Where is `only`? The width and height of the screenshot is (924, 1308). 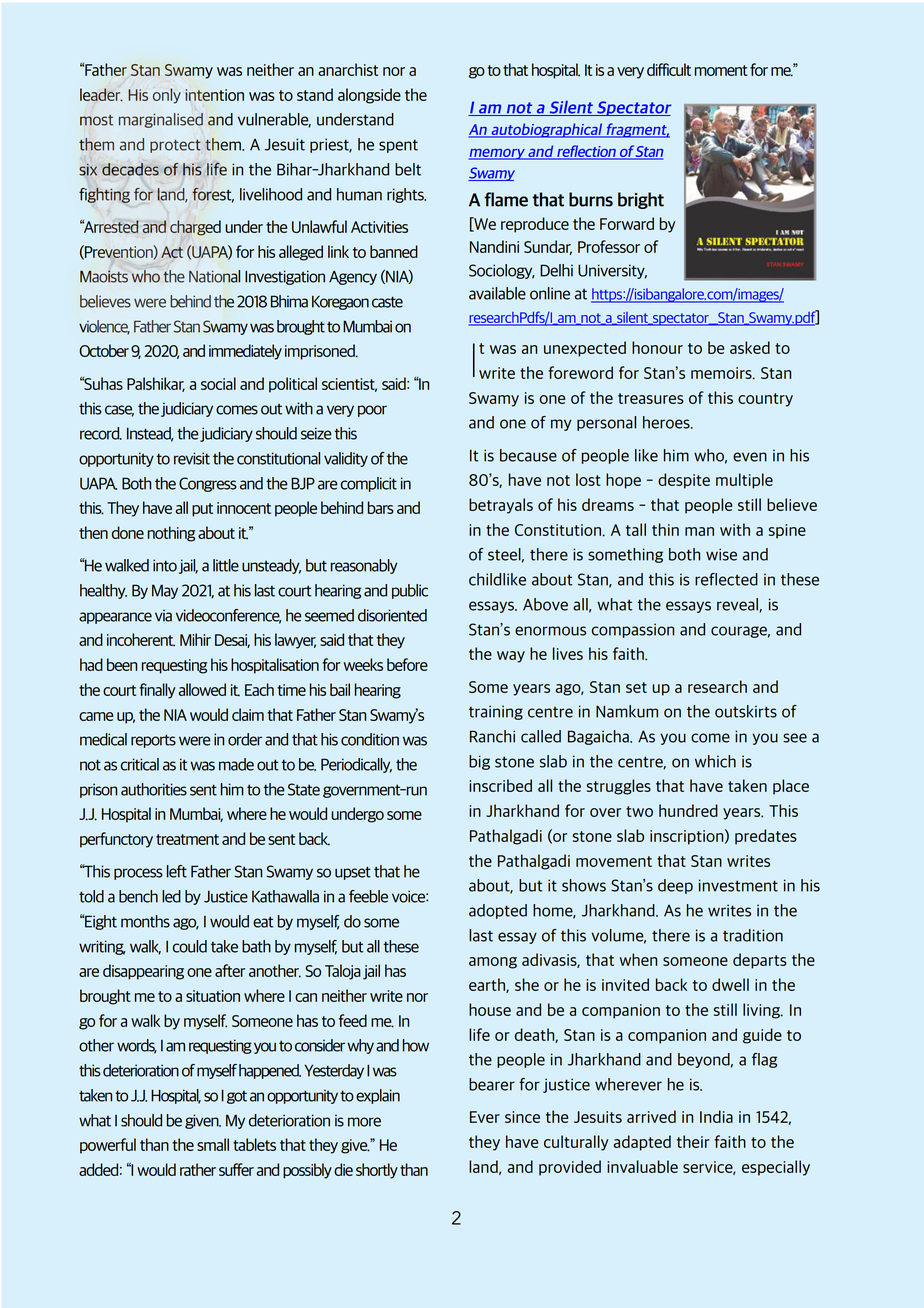
only is located at coordinates (167, 96).
